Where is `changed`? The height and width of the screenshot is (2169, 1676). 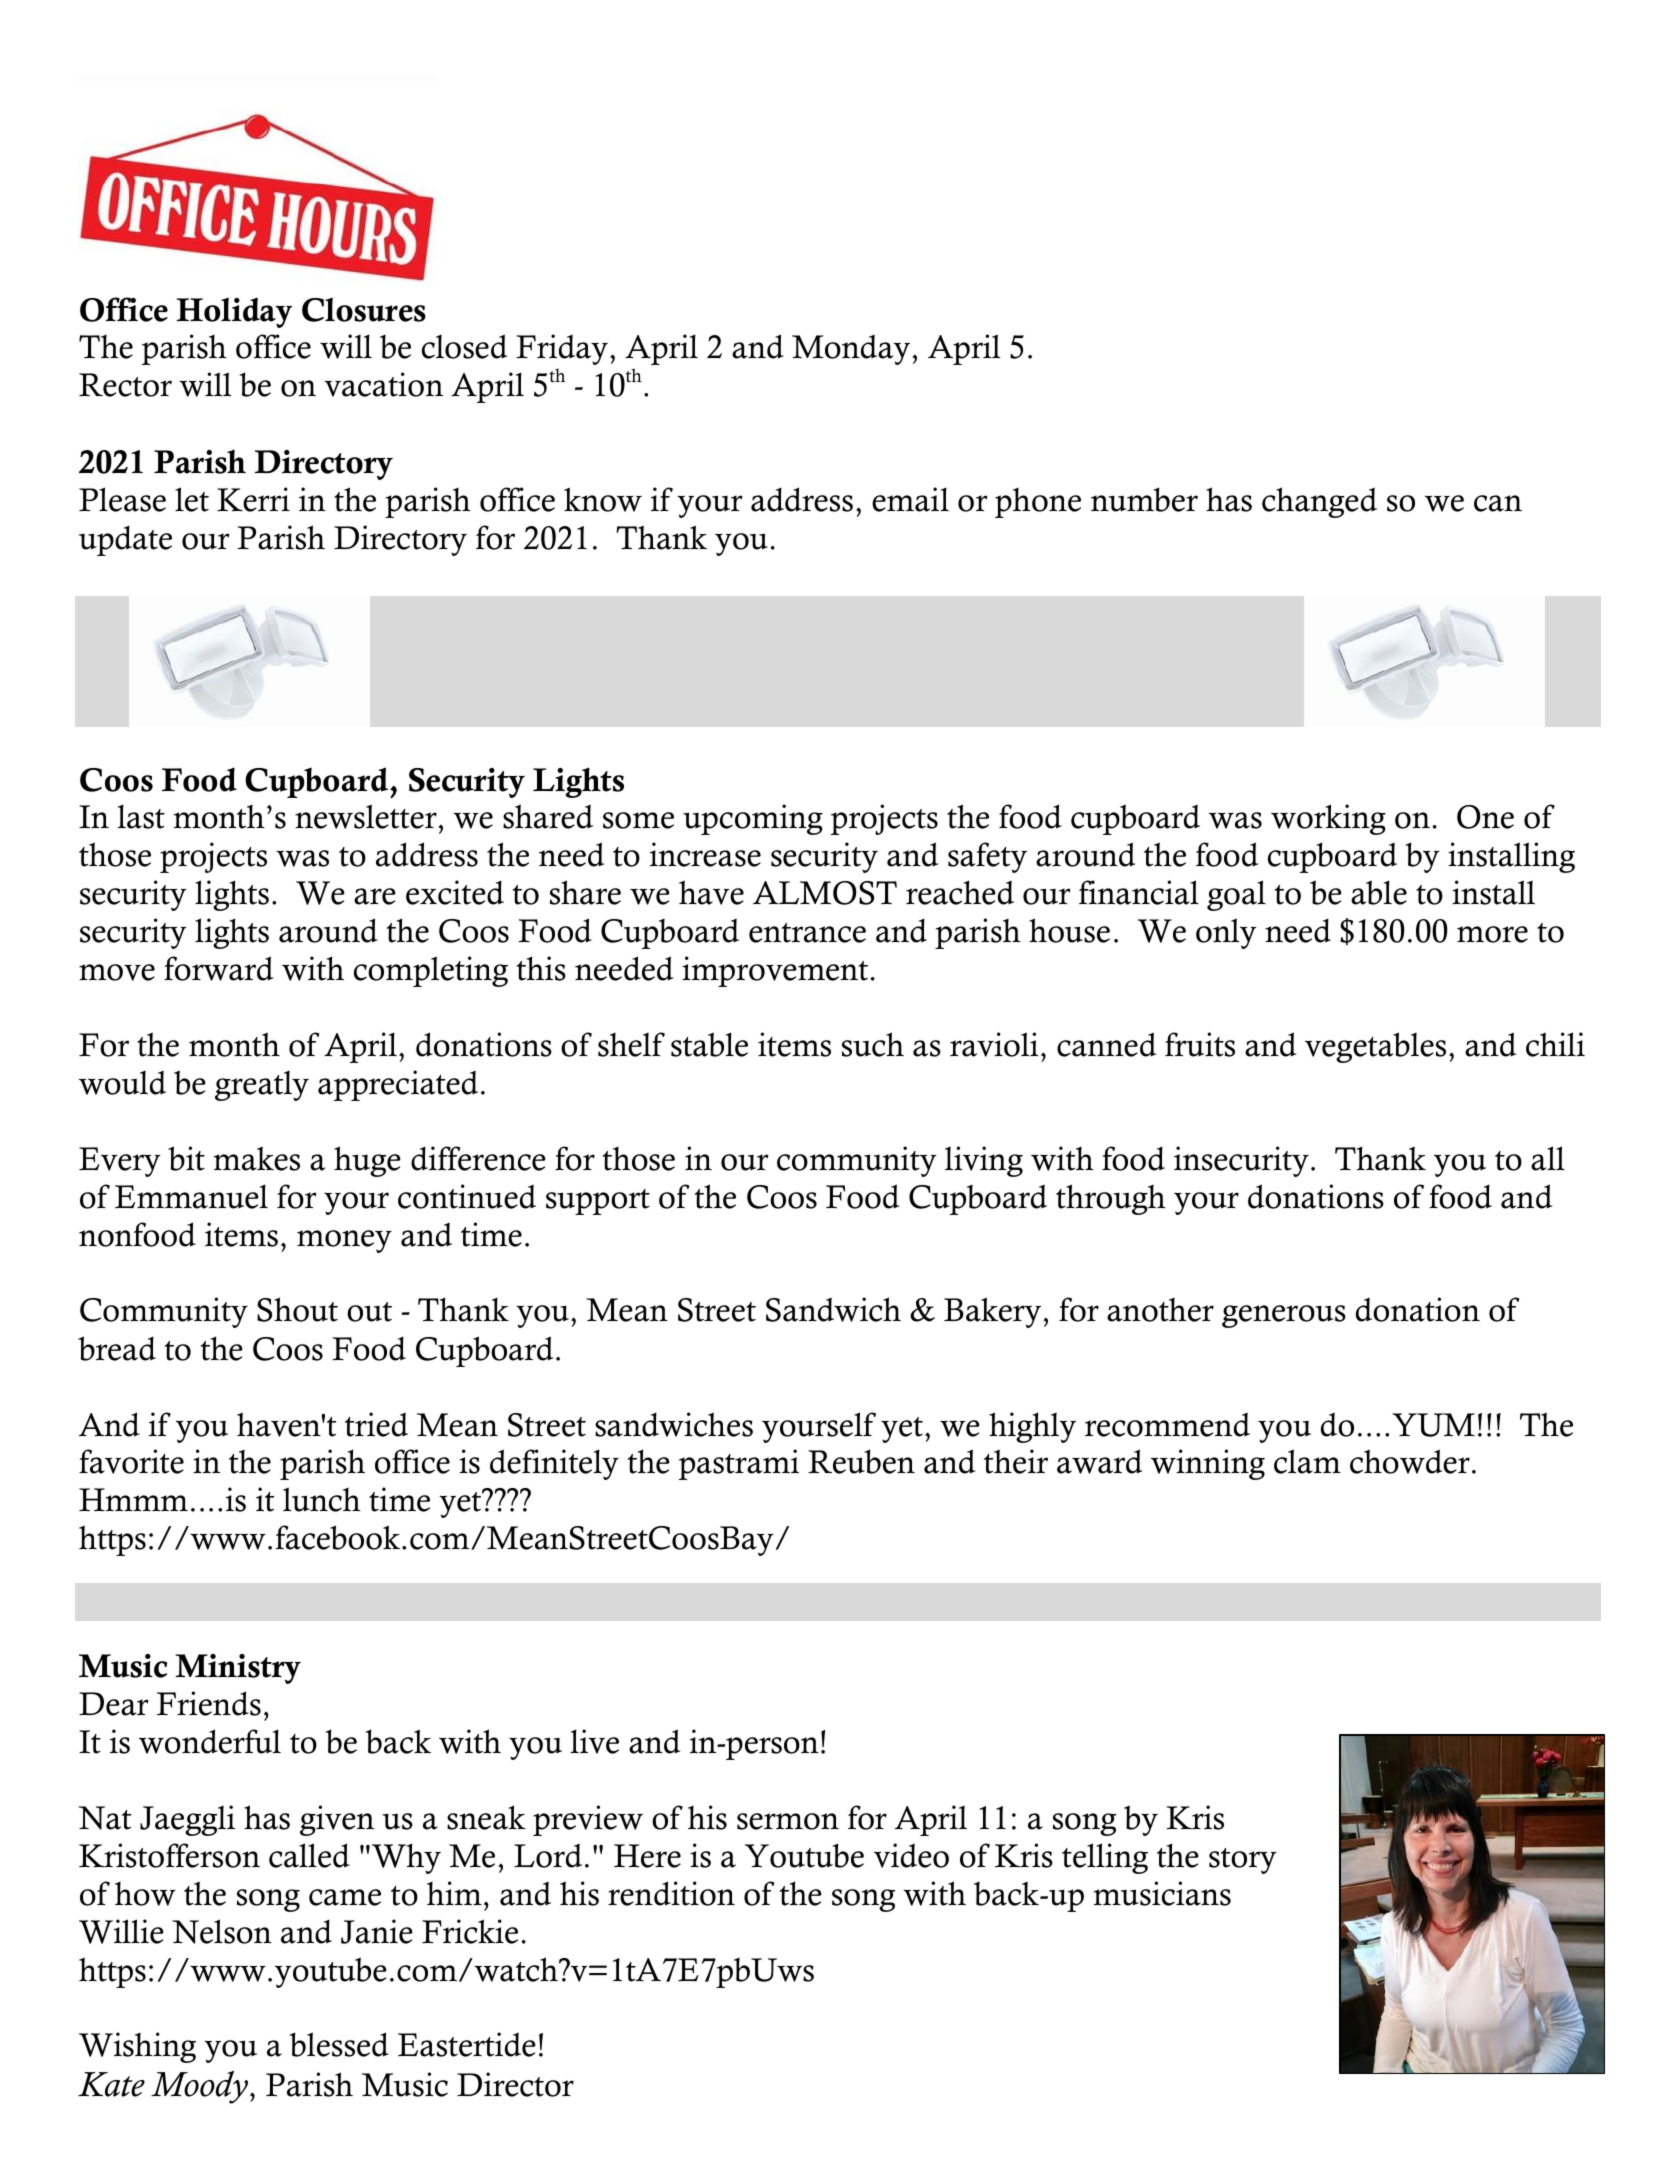 changed is located at coordinates (1319, 502).
